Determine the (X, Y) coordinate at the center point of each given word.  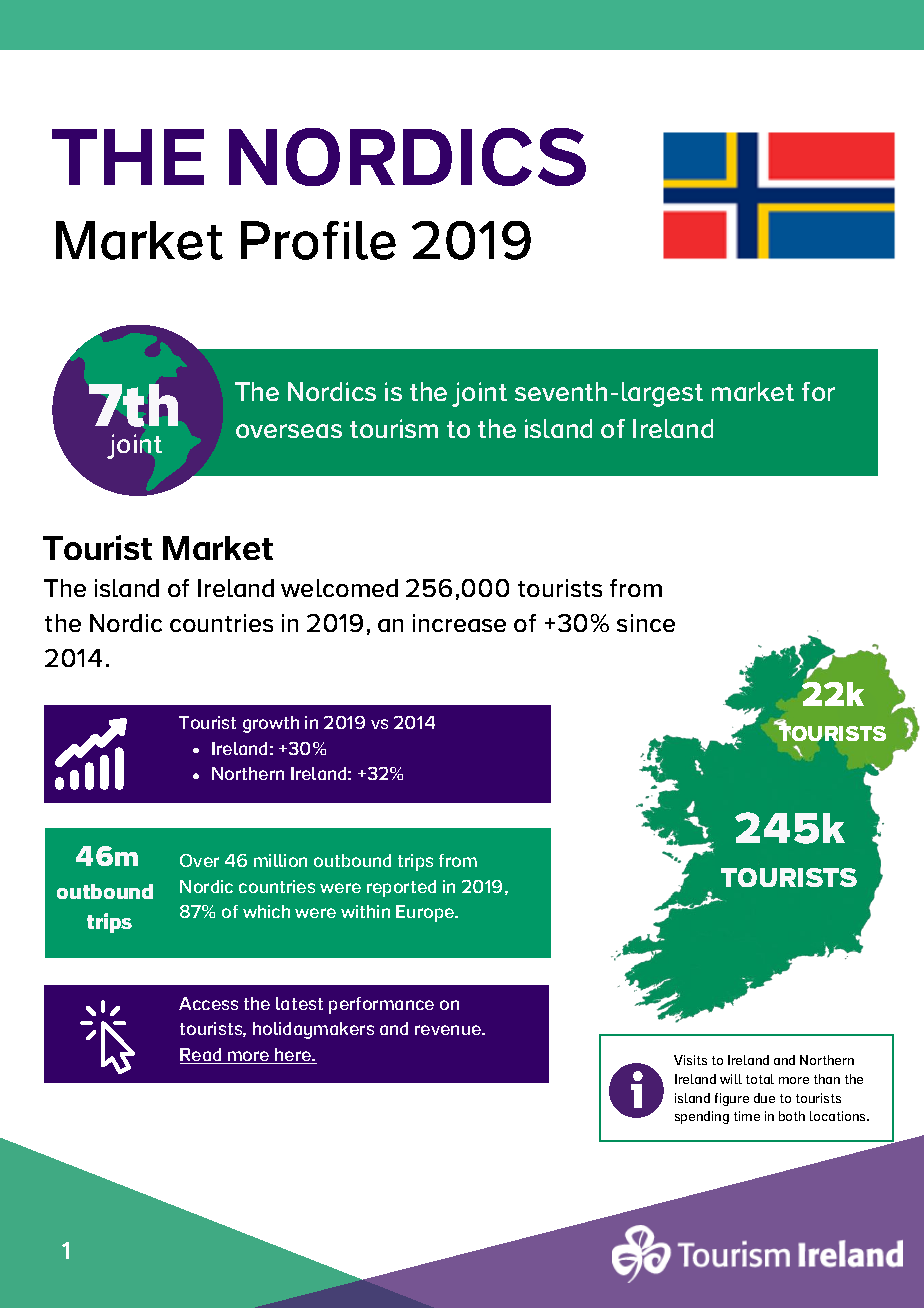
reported (401, 888)
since (646, 623)
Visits (690, 1060)
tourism (394, 428)
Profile (318, 240)
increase (459, 623)
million (280, 860)
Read (202, 1056)
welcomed (339, 588)
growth (271, 724)
